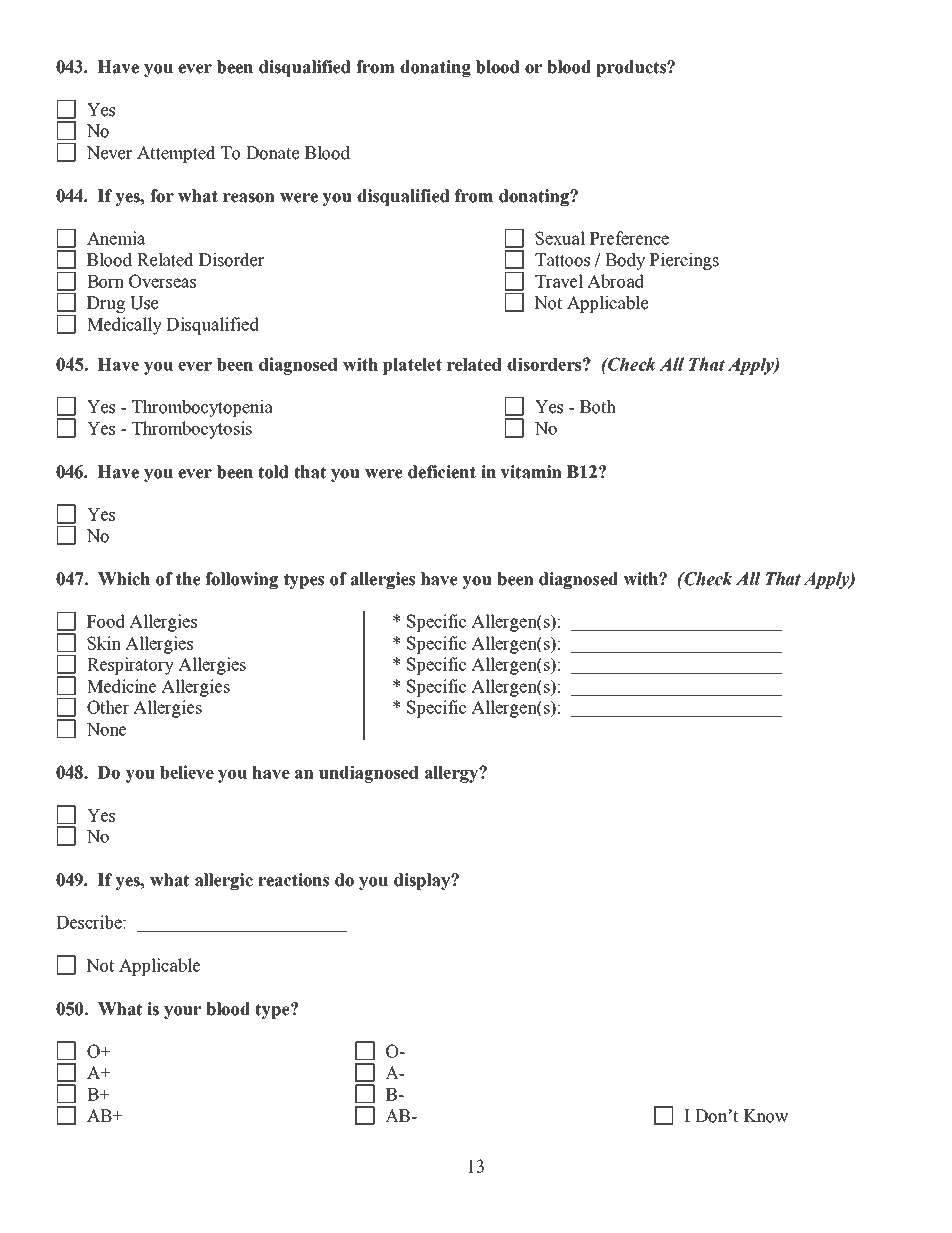 This screenshot has width=952, height=1233. Describe the element at coordinates (224, 881) in the screenshot. I see `allergic` at that location.
